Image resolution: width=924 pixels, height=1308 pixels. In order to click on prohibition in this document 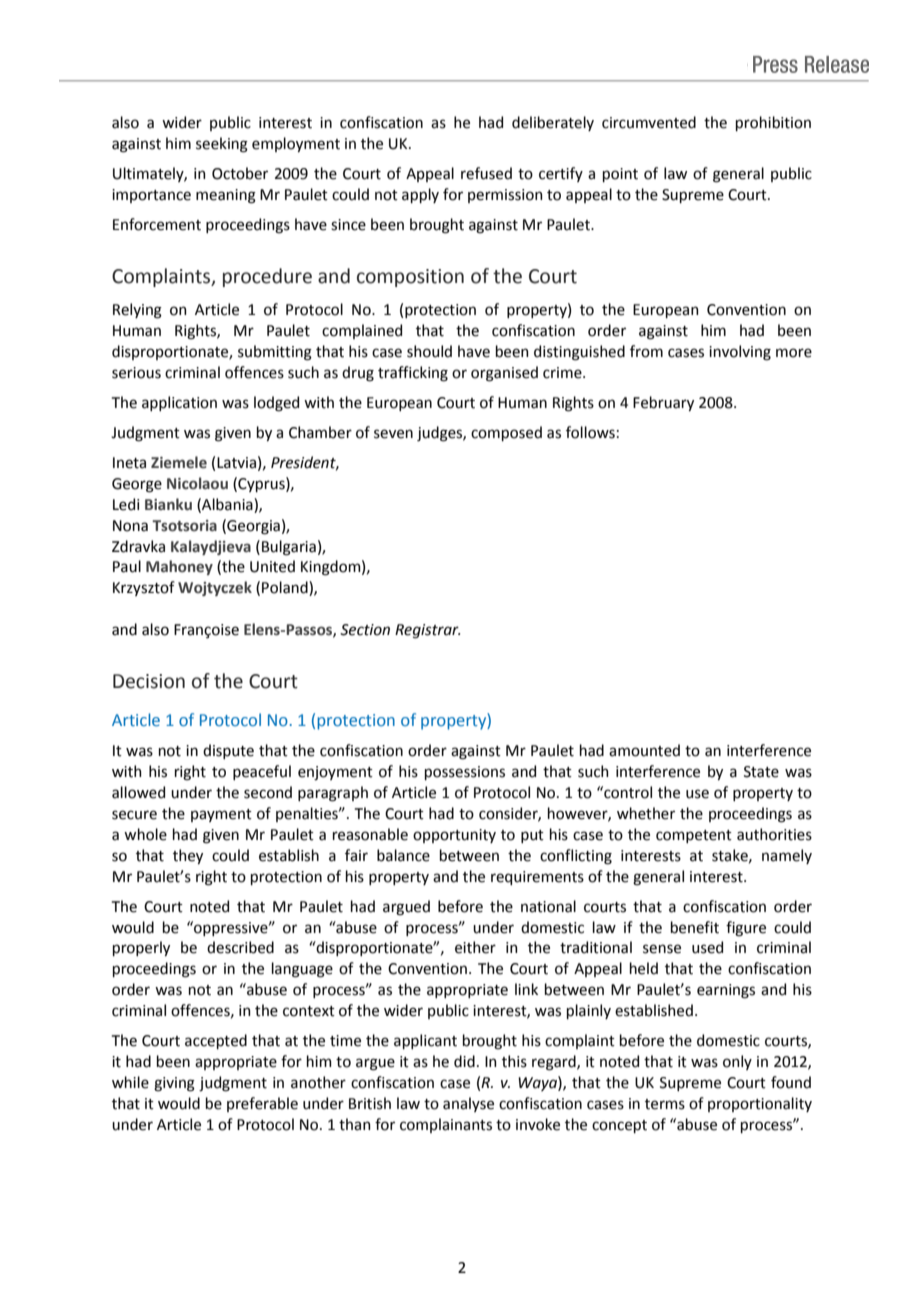, I will do `click(773, 123)`.
